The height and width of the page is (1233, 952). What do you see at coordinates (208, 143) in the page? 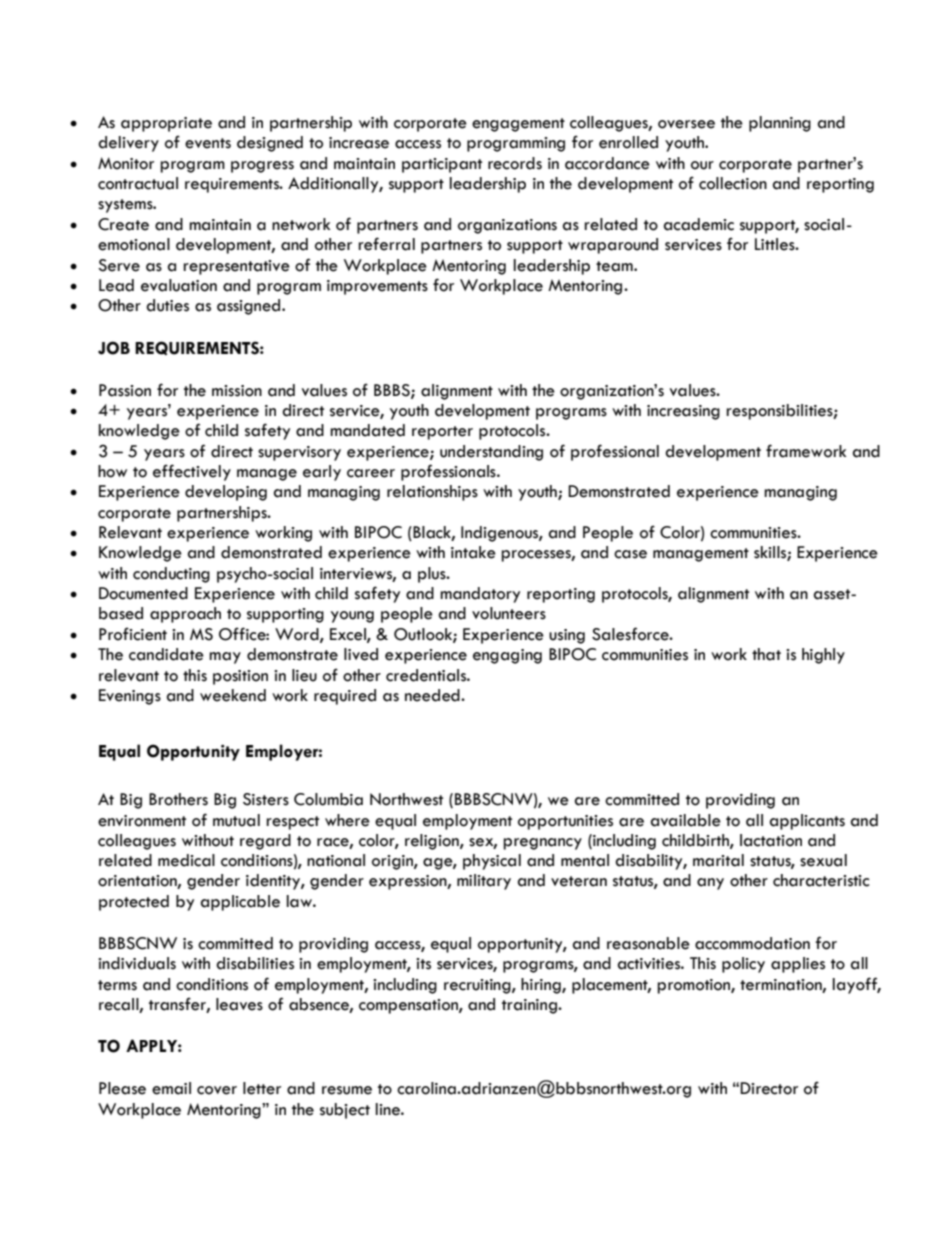
I see `events` at bounding box center [208, 143].
